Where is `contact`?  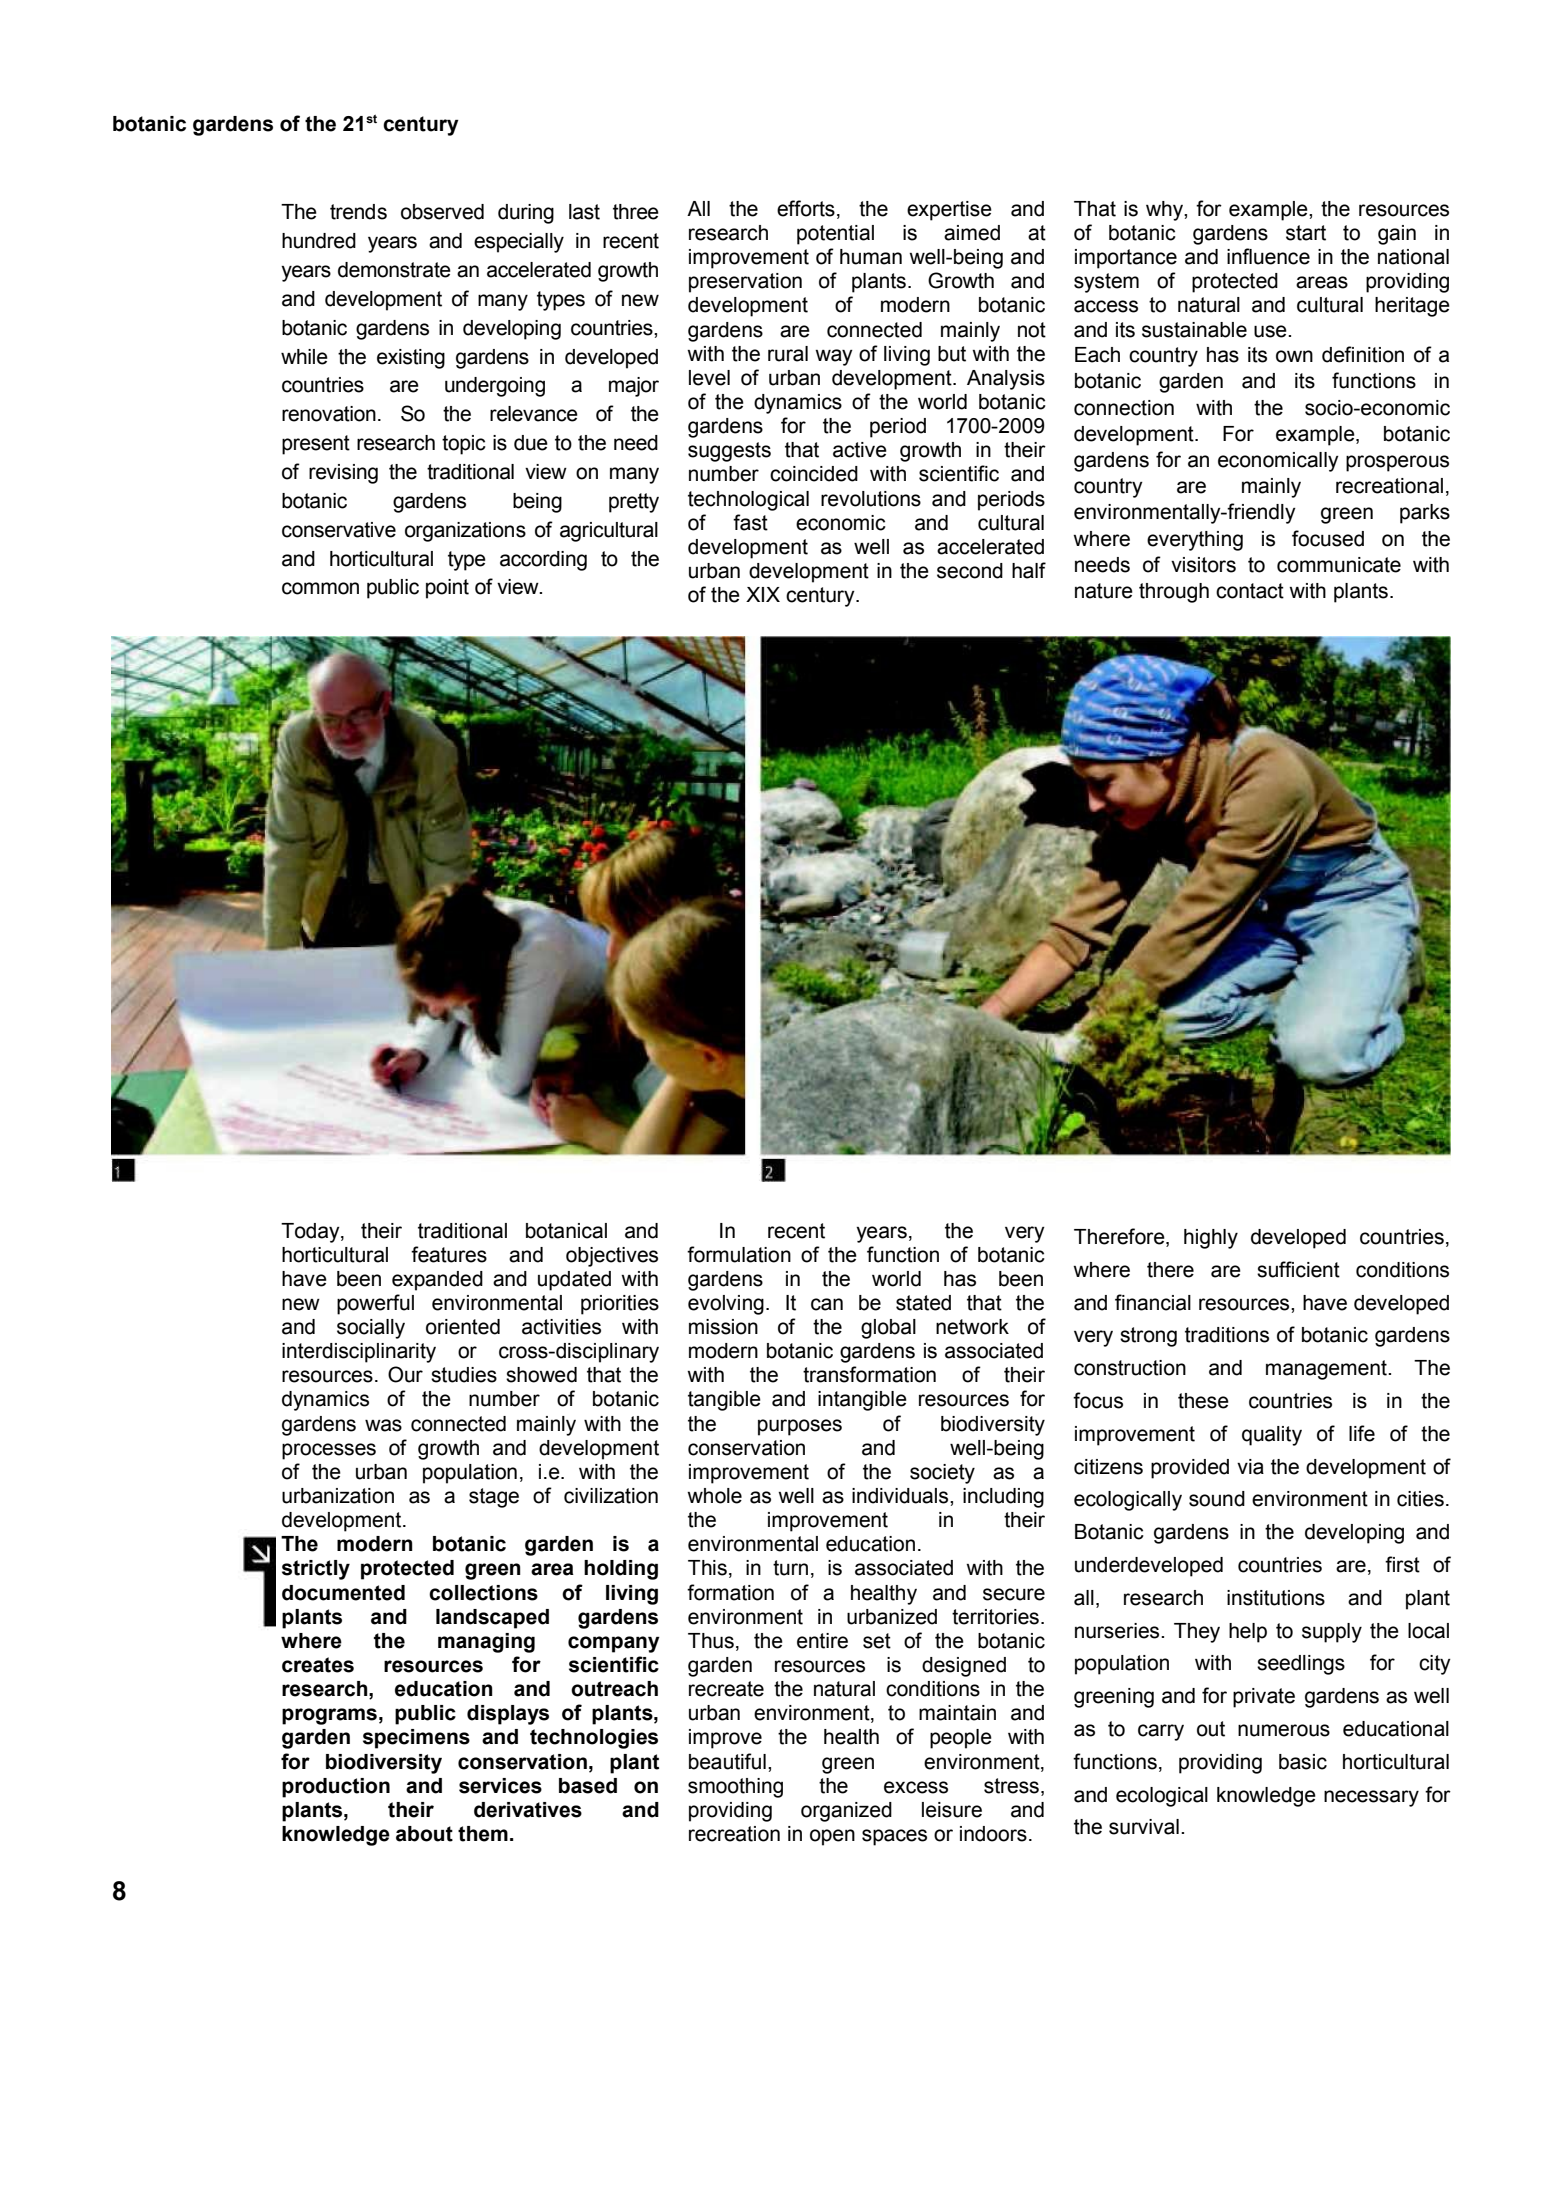 contact is located at coordinates (1250, 591).
